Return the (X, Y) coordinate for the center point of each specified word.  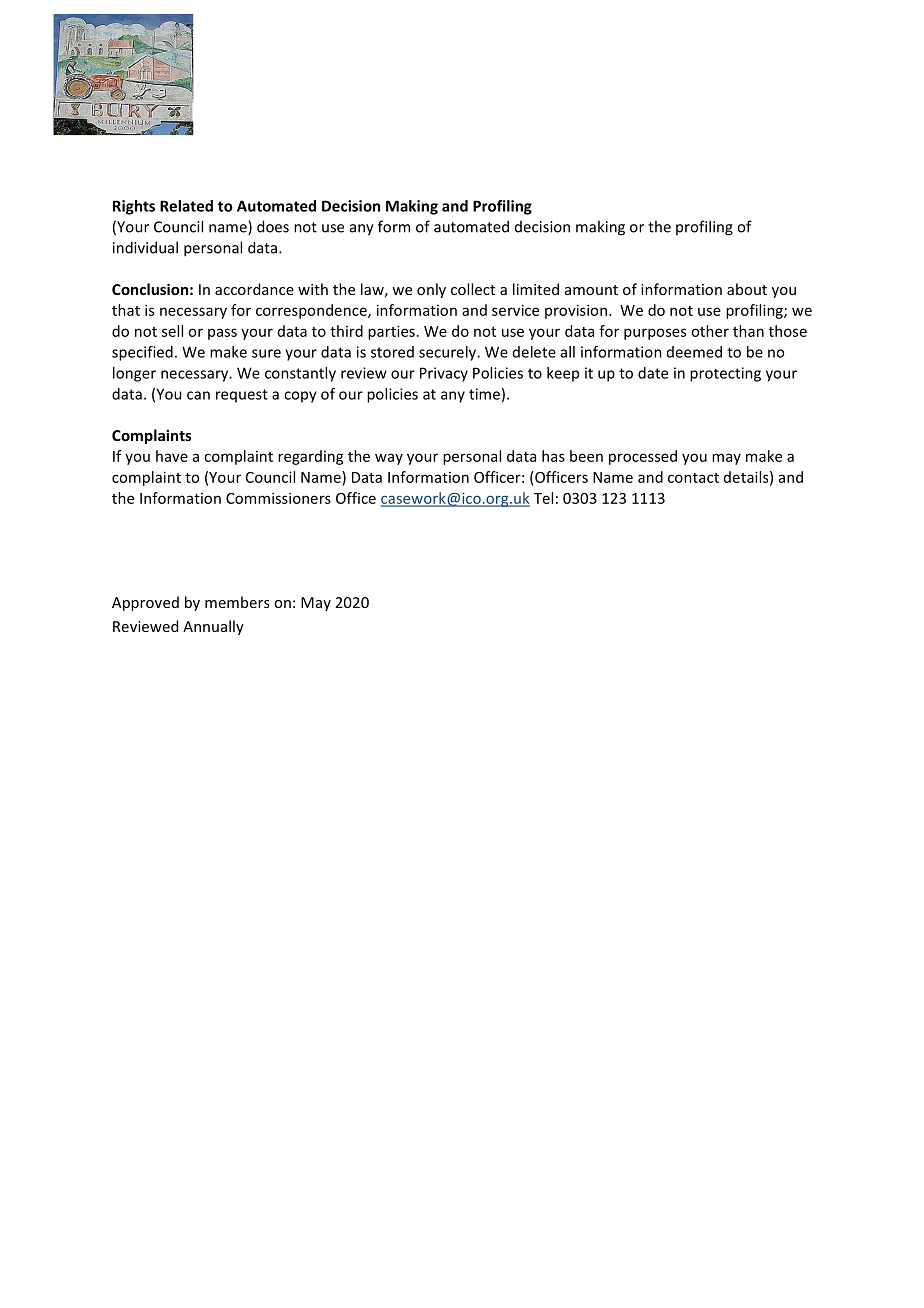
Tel (543, 498)
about (747, 289)
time (484, 394)
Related (186, 206)
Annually (213, 627)
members (237, 602)
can (198, 395)
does (273, 226)
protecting (725, 374)
